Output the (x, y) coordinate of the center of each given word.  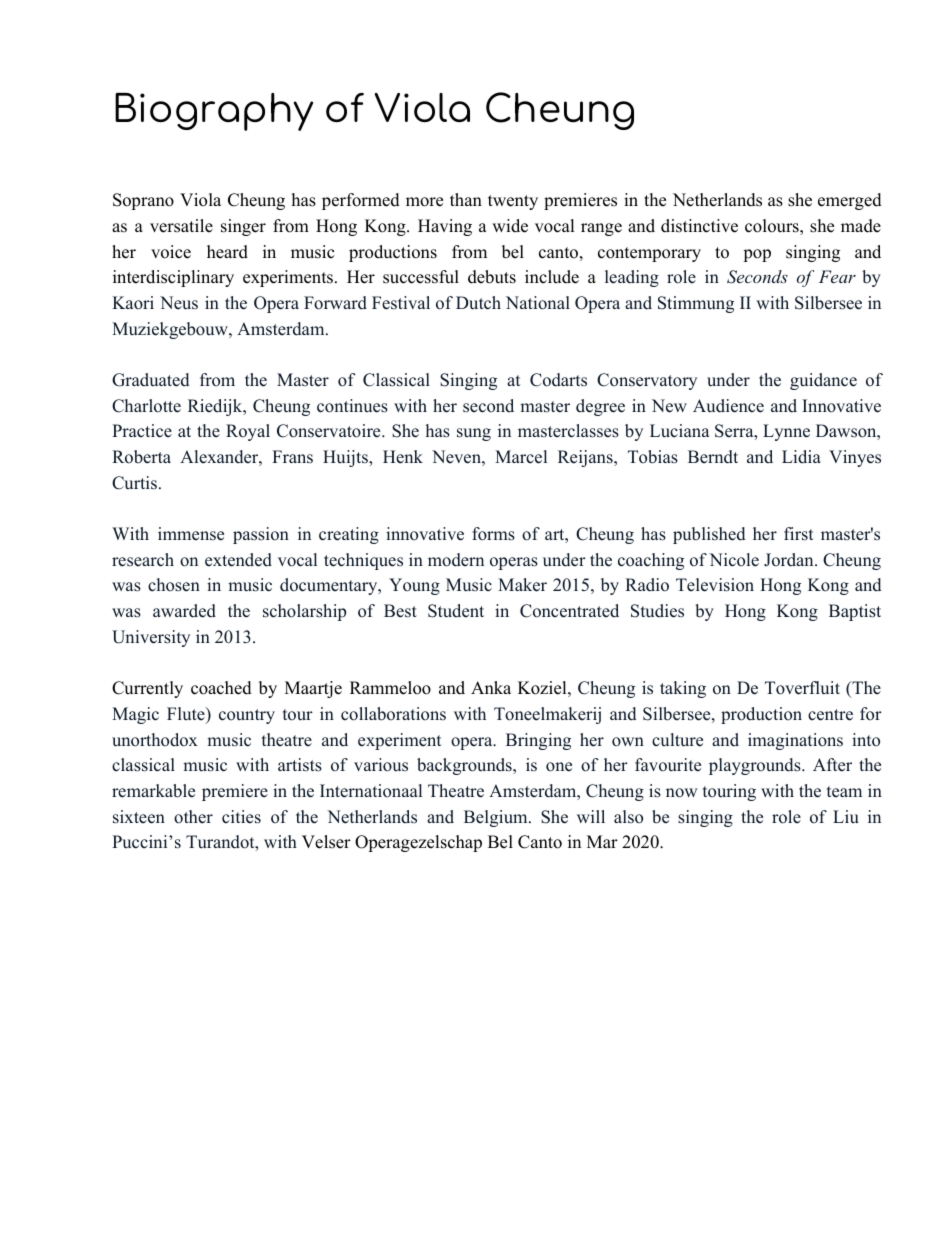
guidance (823, 381)
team (844, 792)
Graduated (151, 380)
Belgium (497, 818)
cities (241, 817)
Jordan (790, 560)
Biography (214, 112)
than (466, 199)
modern (456, 560)
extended (238, 560)
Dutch (478, 303)
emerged (850, 201)
